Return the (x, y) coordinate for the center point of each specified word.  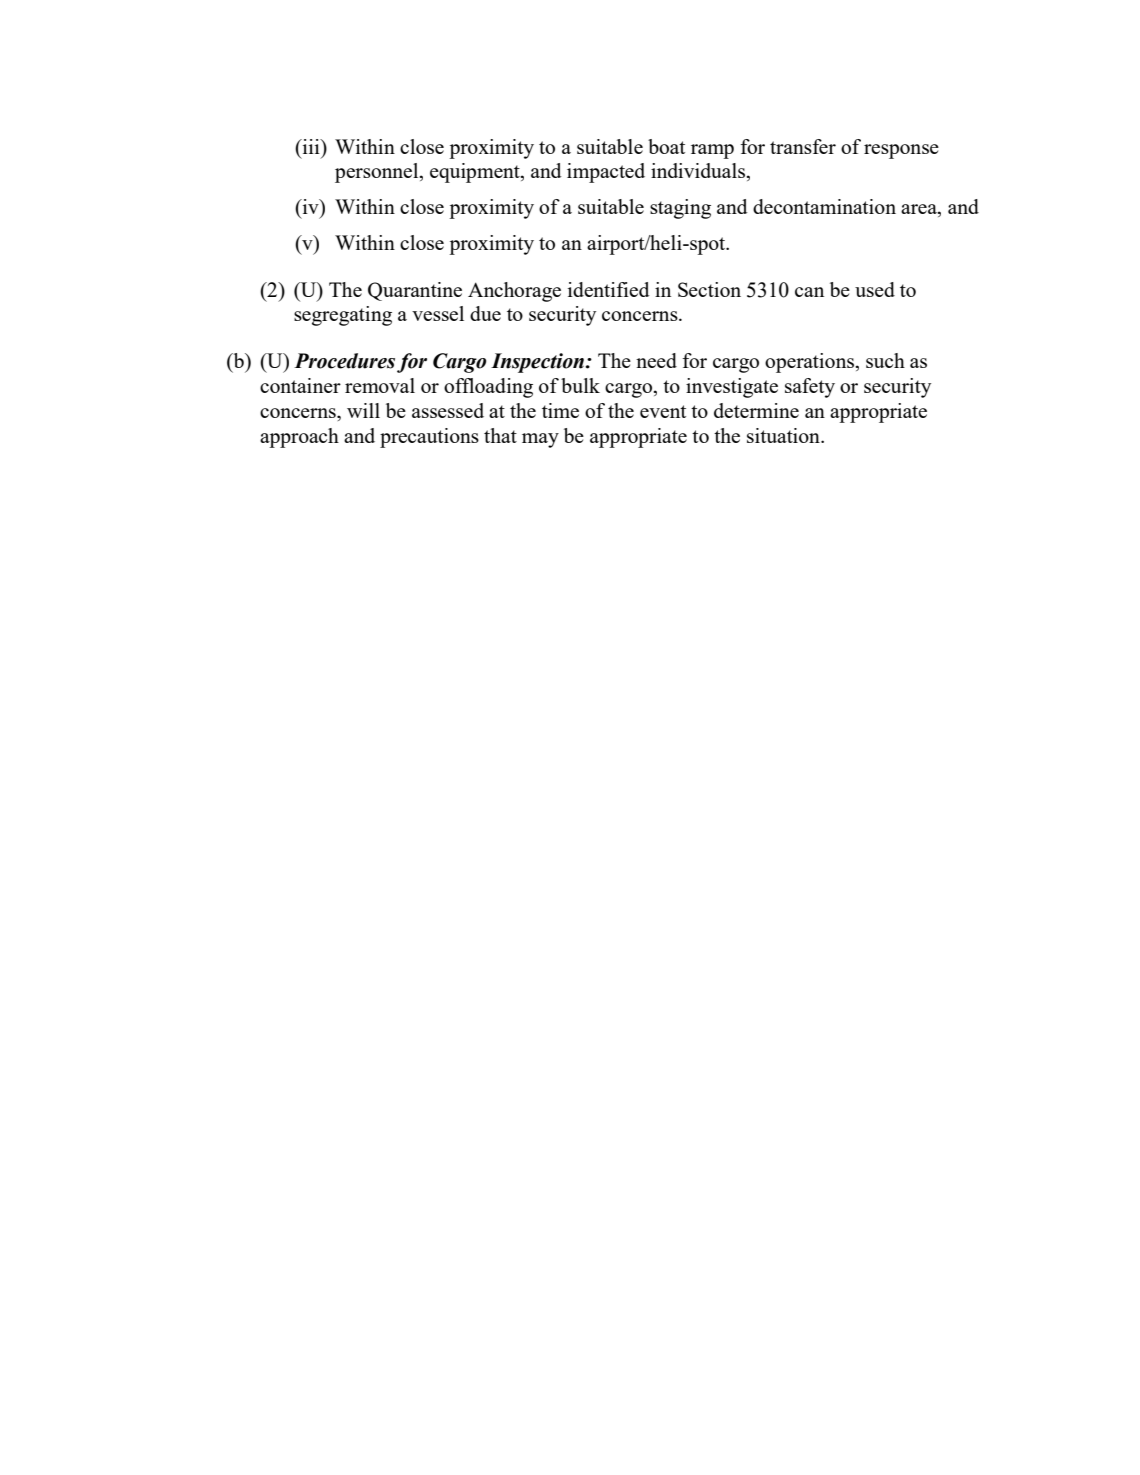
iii (311, 146)
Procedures (344, 361)
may (540, 440)
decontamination (824, 206)
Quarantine (415, 291)
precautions (429, 438)
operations (811, 363)
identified (609, 289)
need (656, 360)
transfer (803, 146)
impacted (606, 173)
